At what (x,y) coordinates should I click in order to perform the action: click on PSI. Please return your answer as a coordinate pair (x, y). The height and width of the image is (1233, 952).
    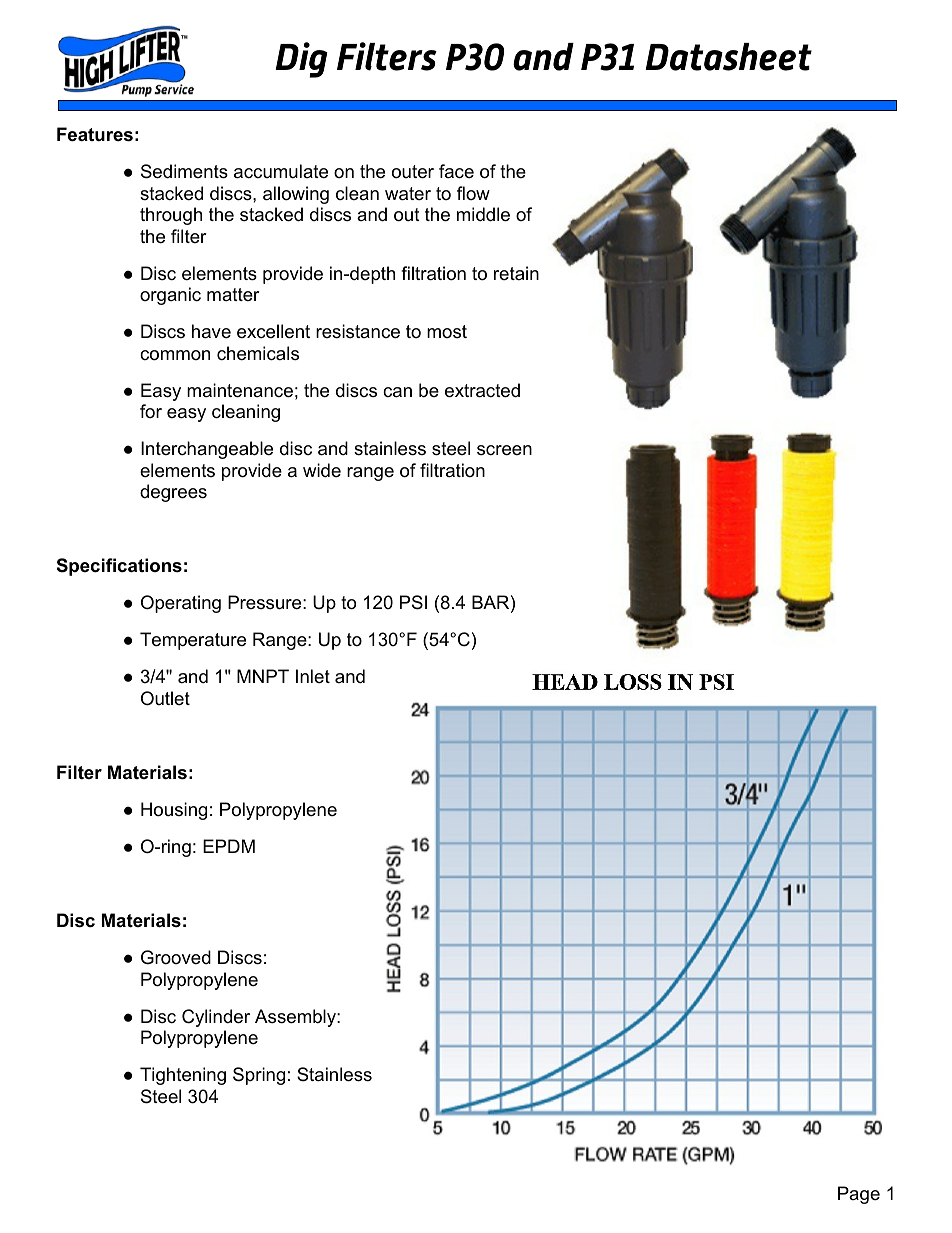
    Looking at the image, I should click on (413, 602).
